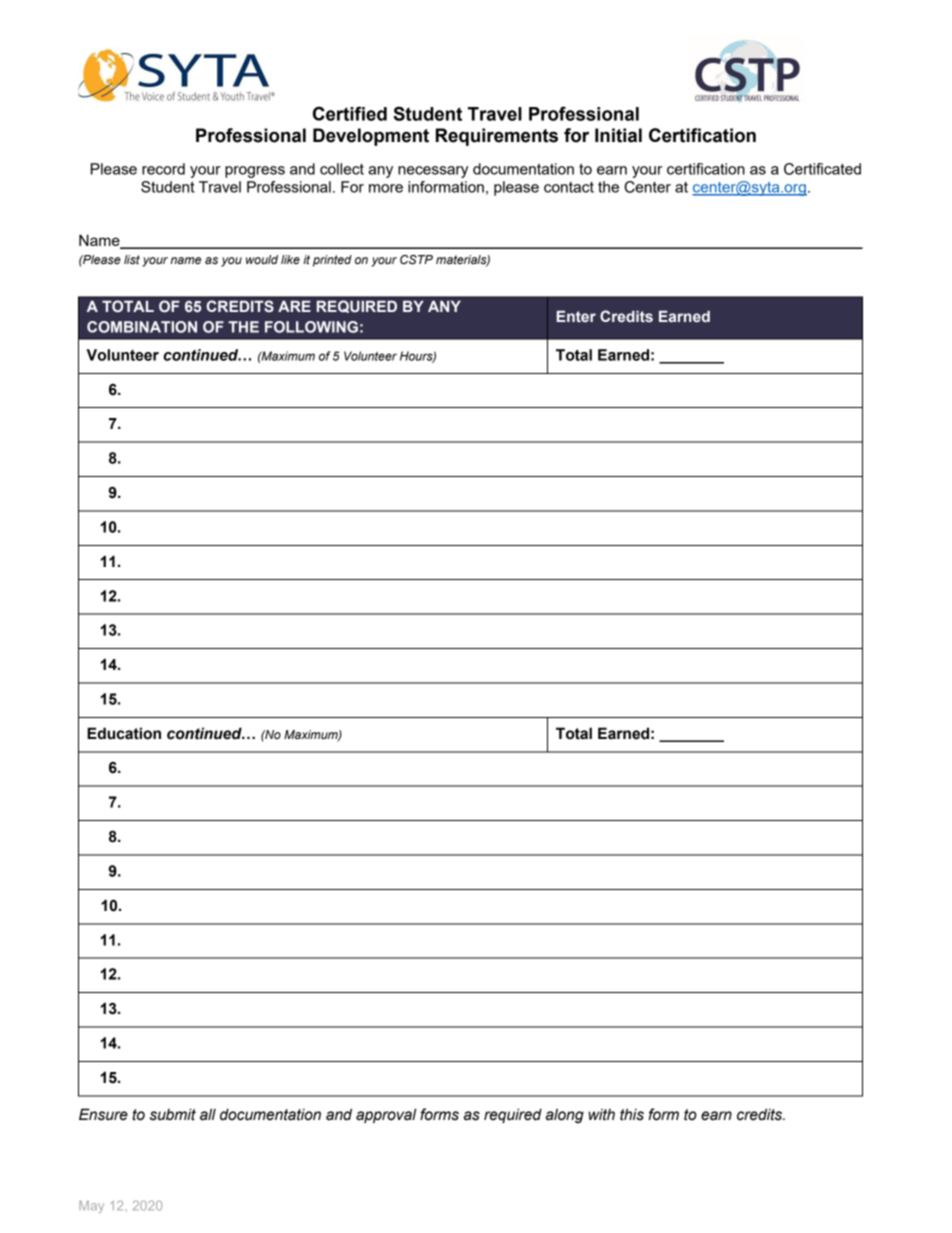 The width and height of the screenshot is (952, 1233). I want to click on COMBINATION, so click(142, 327).
